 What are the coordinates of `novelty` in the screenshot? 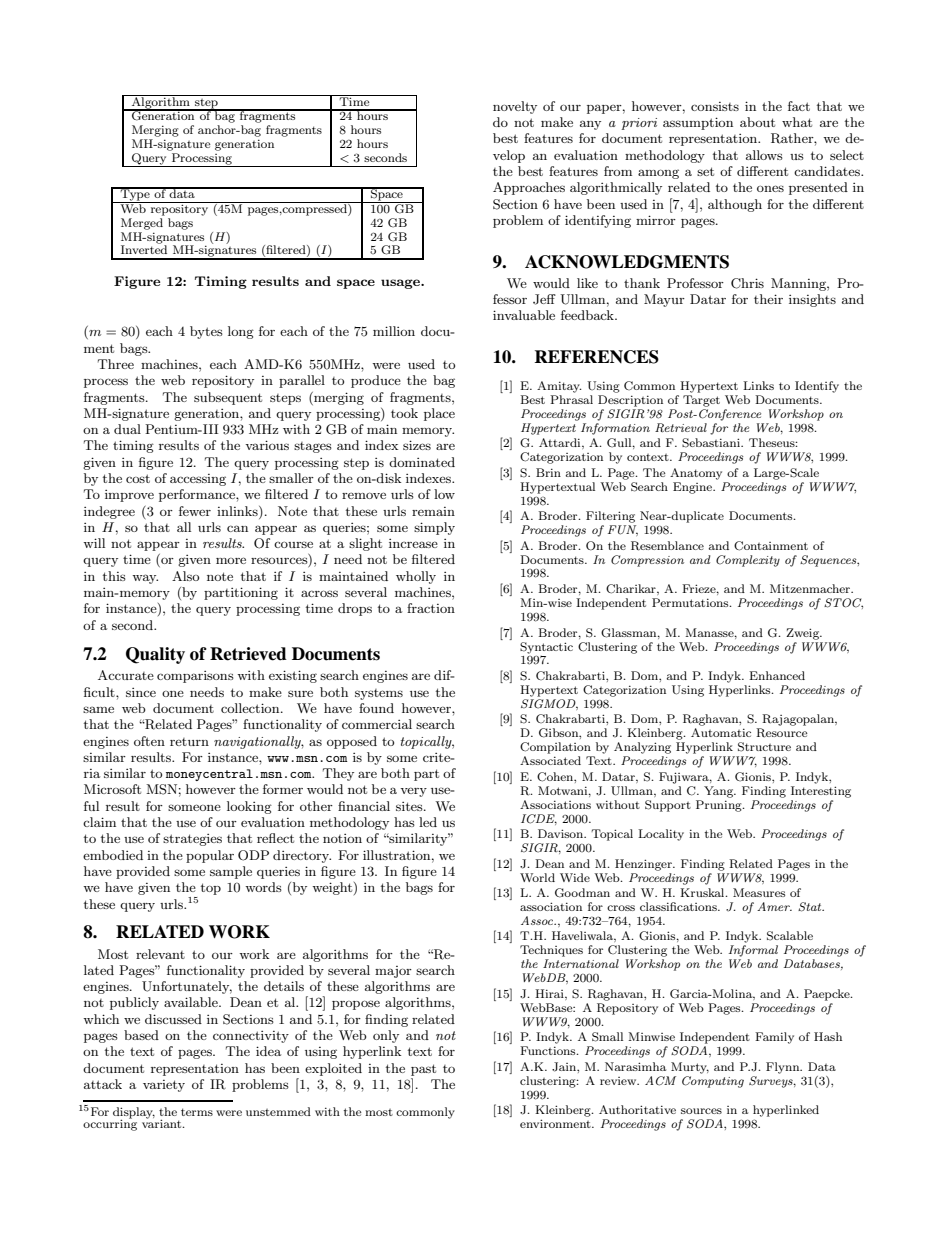 It's located at (515, 107).
